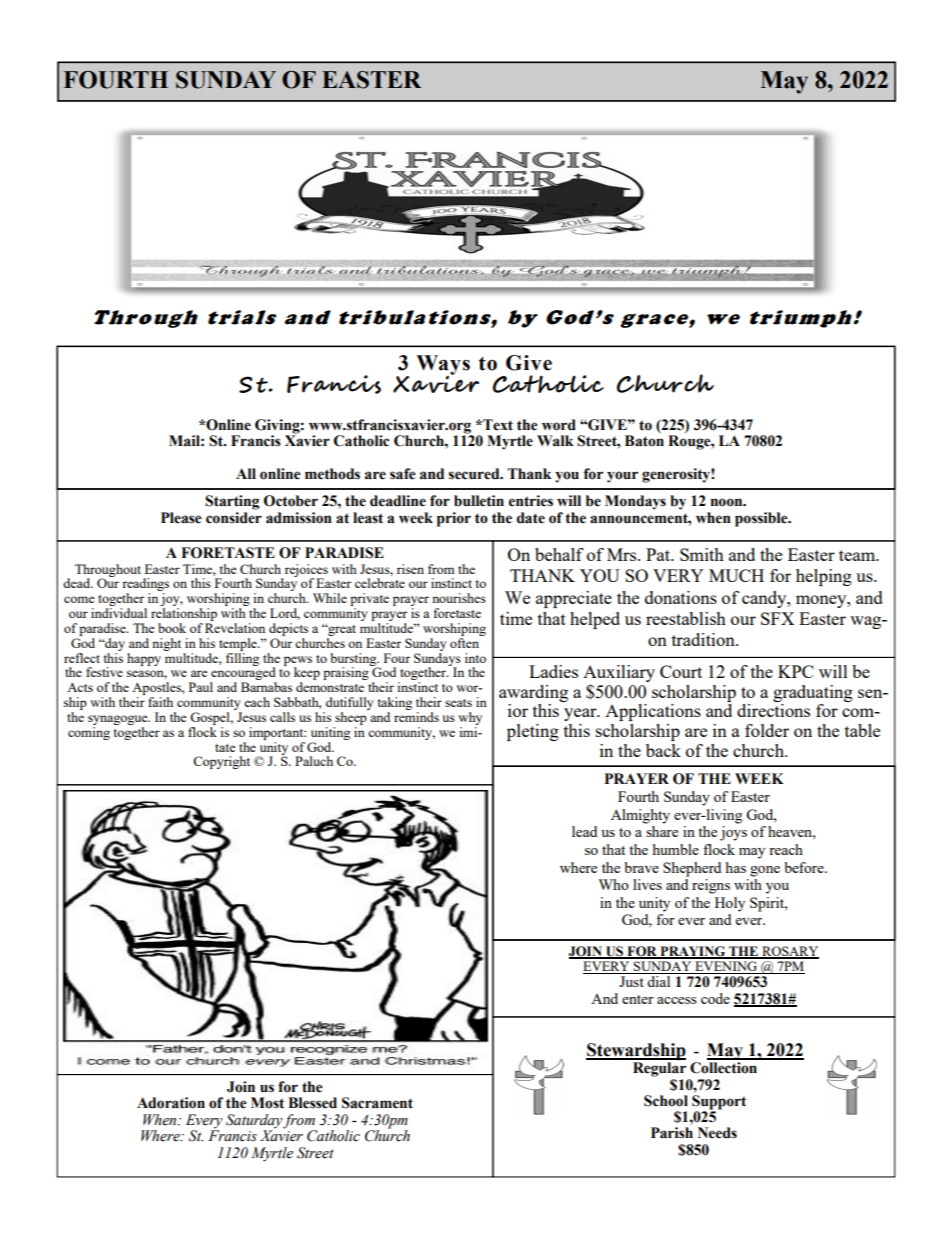 The width and height of the screenshot is (952, 1233). Describe the element at coordinates (377, 1103) in the screenshot. I see `Sacrament` at that location.
